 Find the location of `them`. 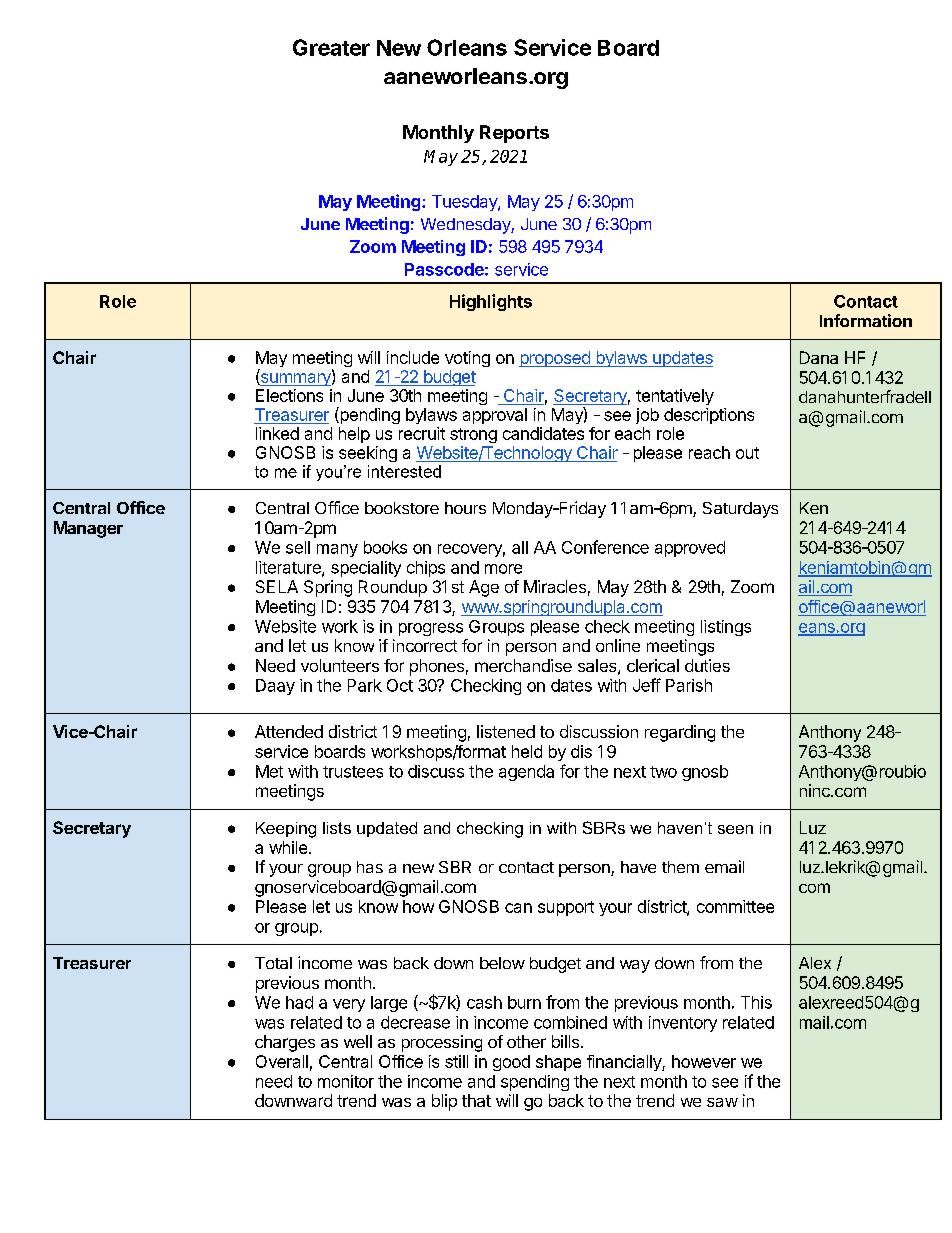

them is located at coordinates (680, 867).
